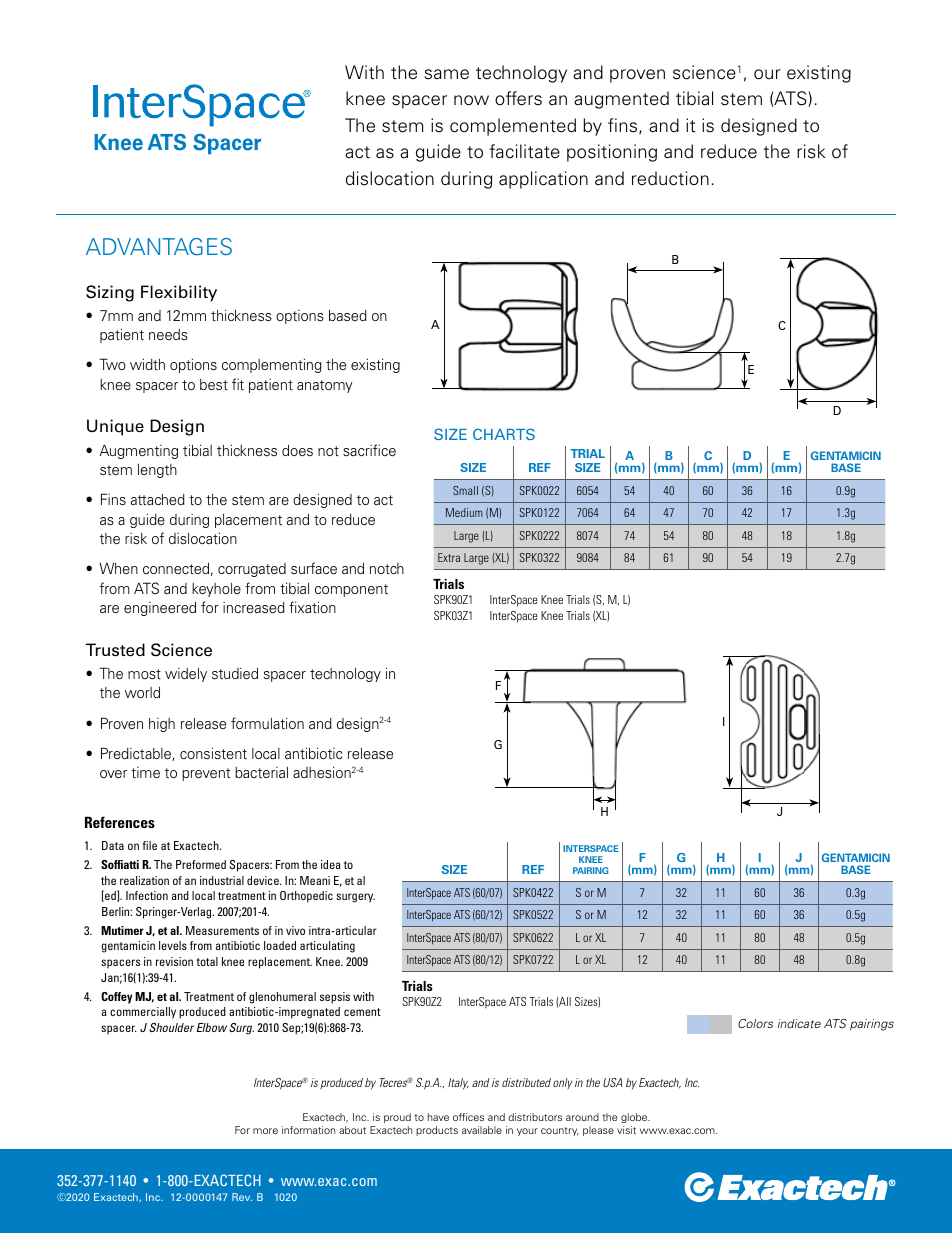 This screenshot has width=952, height=1233. Describe the element at coordinates (504, 434) in the screenshot. I see `CHARTS` at that location.
